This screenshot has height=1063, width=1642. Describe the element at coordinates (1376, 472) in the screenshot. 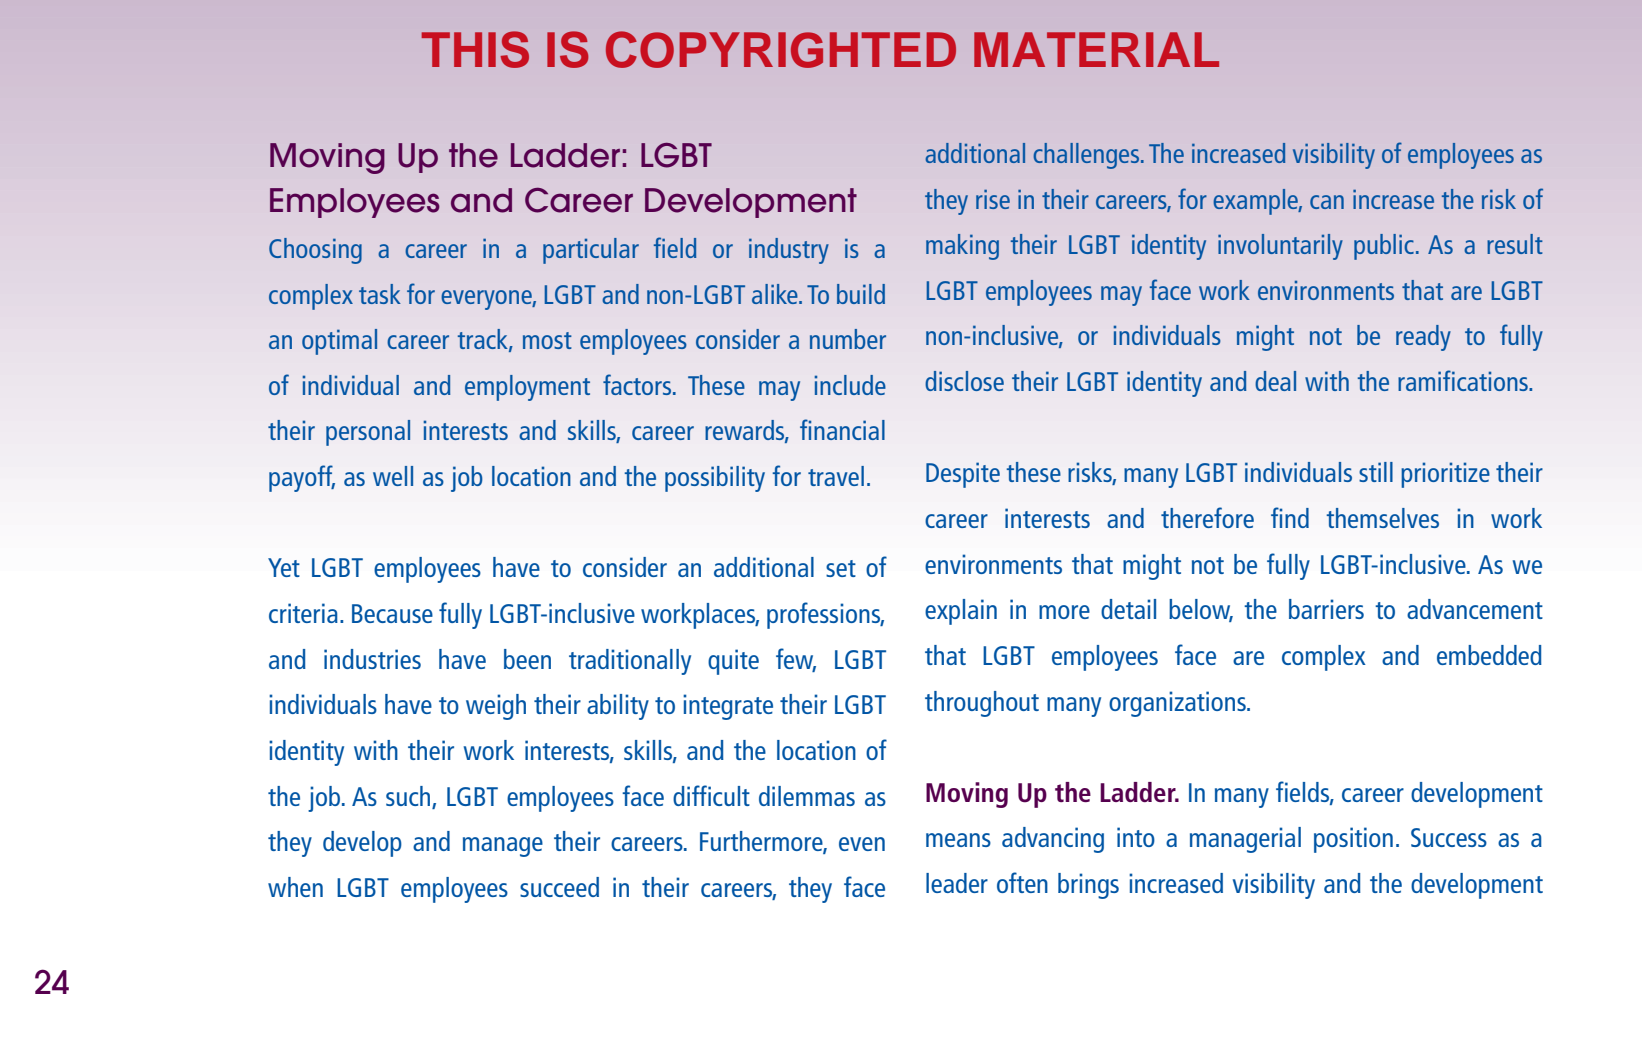

I see `still` at that location.
